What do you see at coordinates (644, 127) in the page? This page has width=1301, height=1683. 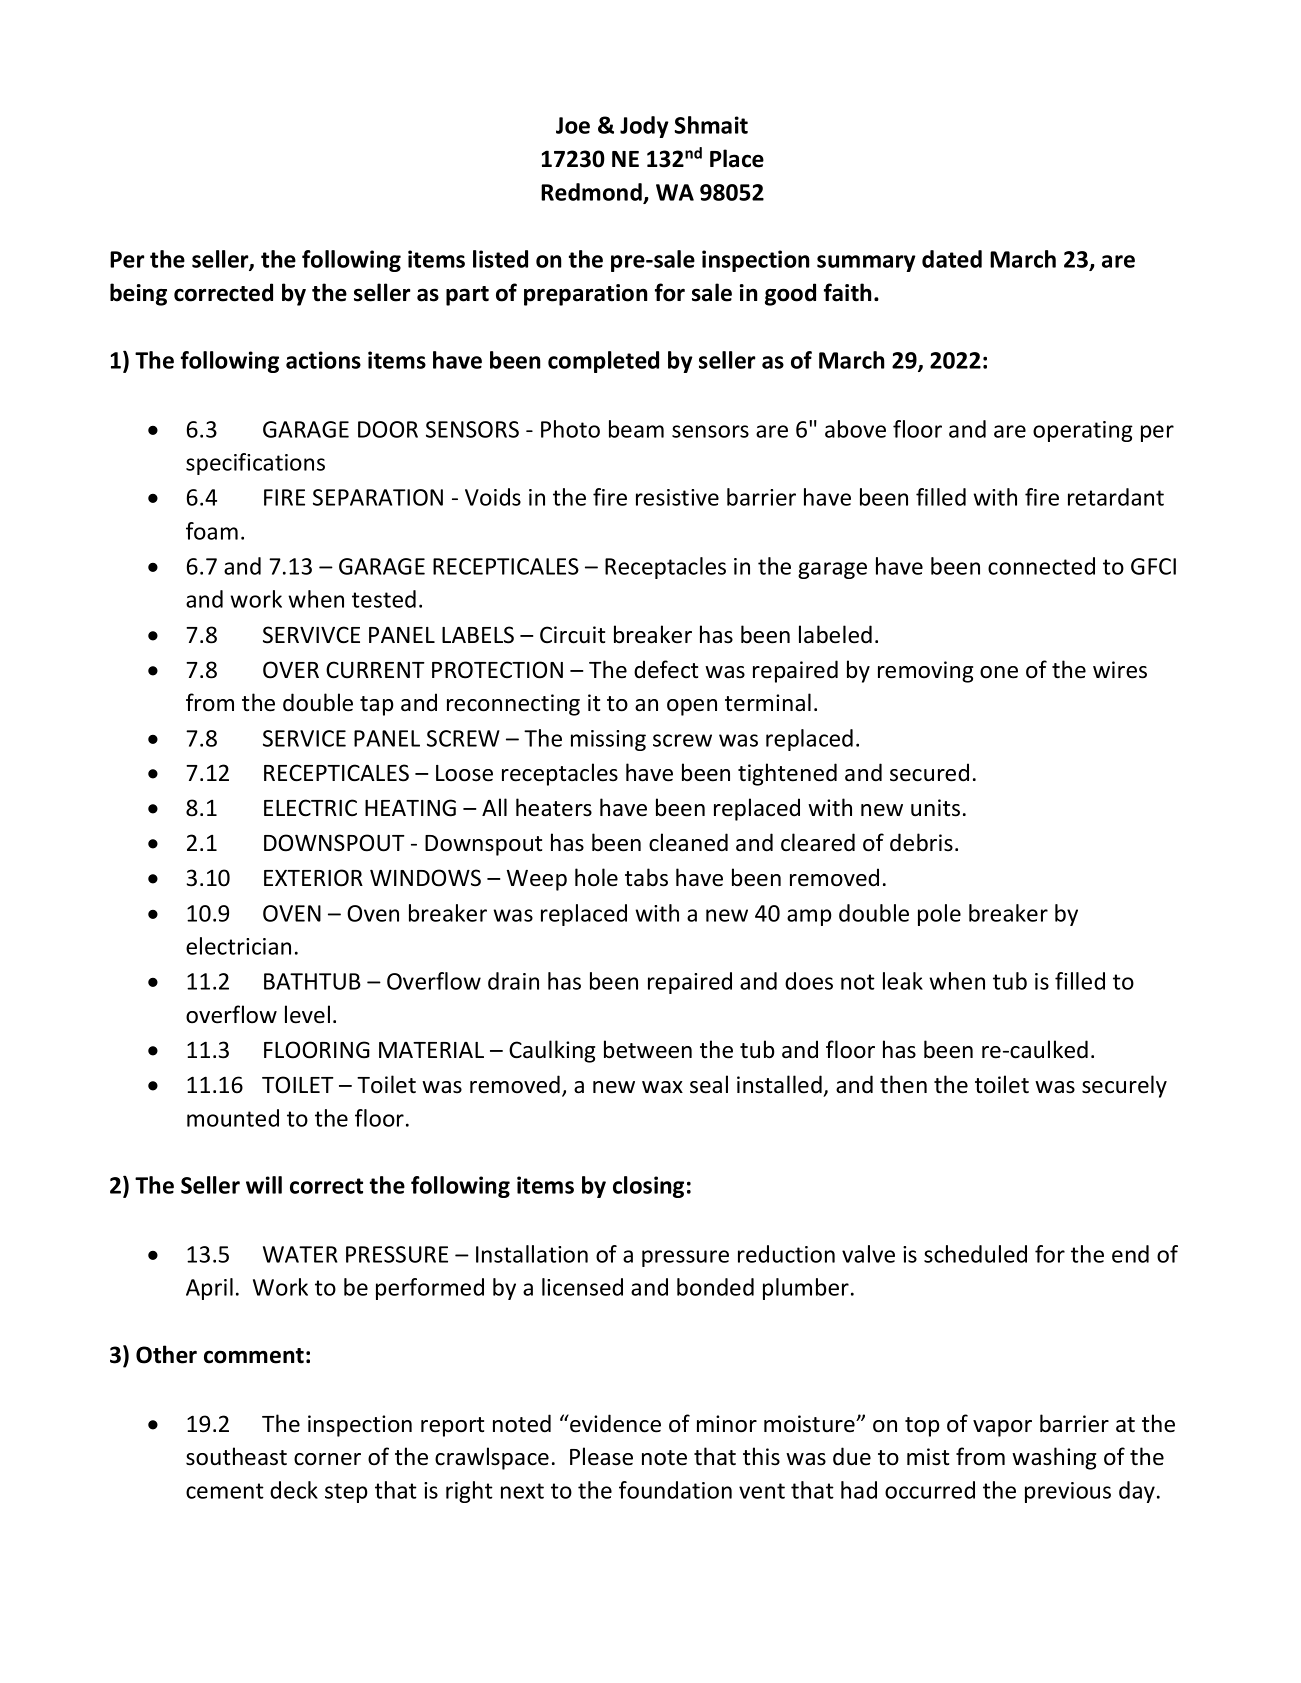 I see `Jody` at bounding box center [644, 127].
